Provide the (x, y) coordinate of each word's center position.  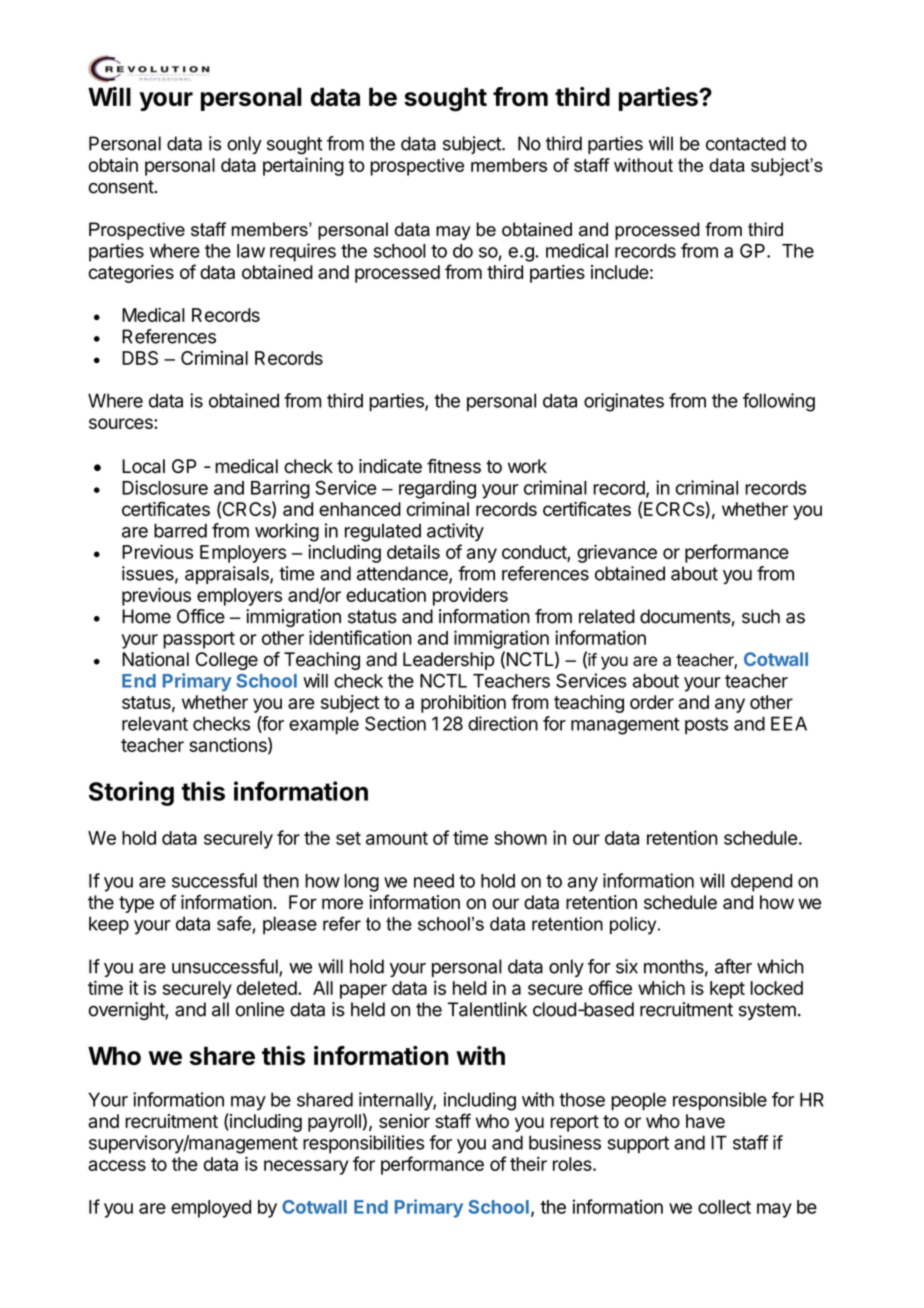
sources (122, 423)
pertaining (303, 166)
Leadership (449, 661)
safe (235, 924)
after (733, 966)
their (528, 1163)
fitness (454, 466)
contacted (746, 143)
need (434, 881)
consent (121, 187)
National (155, 659)
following (779, 402)
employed (211, 1209)
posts (706, 726)
